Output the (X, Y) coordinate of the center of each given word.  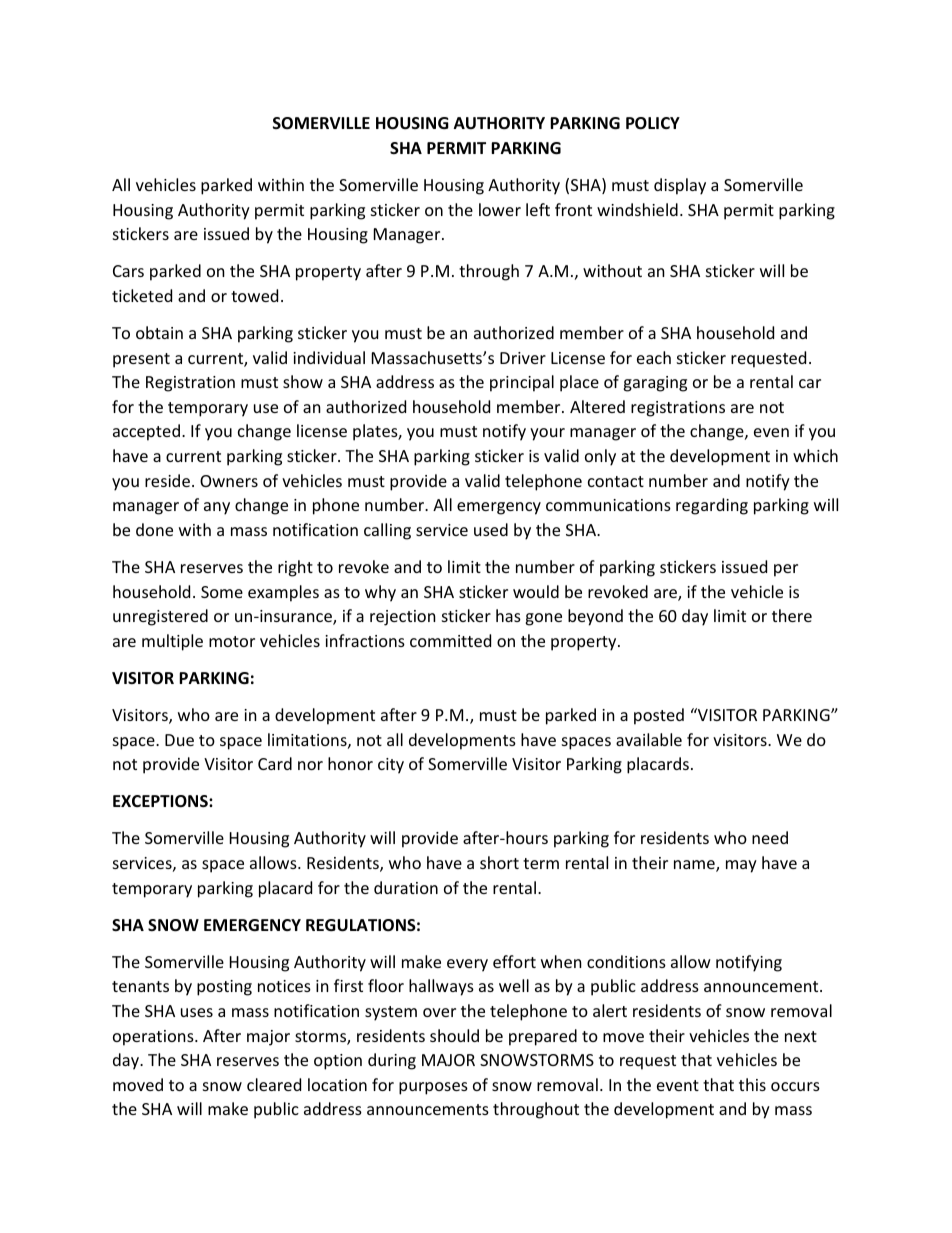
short (499, 862)
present (141, 360)
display (680, 186)
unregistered (160, 617)
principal (522, 383)
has (508, 615)
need (770, 837)
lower (500, 209)
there (792, 615)
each (654, 357)
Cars (128, 271)
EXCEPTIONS (161, 801)
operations (154, 1038)
